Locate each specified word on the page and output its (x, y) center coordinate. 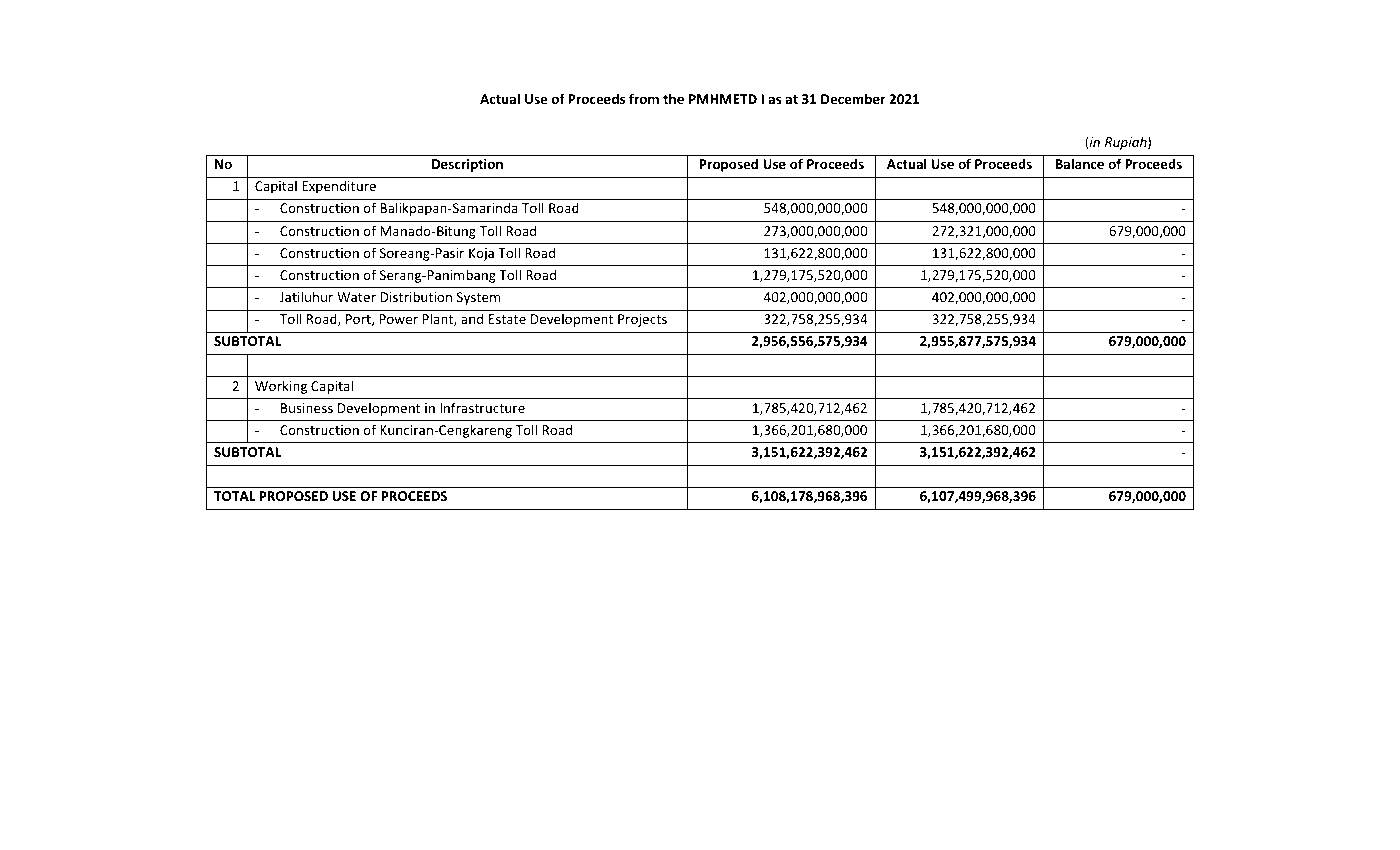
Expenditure (339, 187)
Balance (1079, 163)
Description (467, 165)
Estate (507, 319)
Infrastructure (482, 407)
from (644, 98)
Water (356, 297)
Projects (642, 320)
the (673, 98)
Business (307, 408)
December (853, 98)
